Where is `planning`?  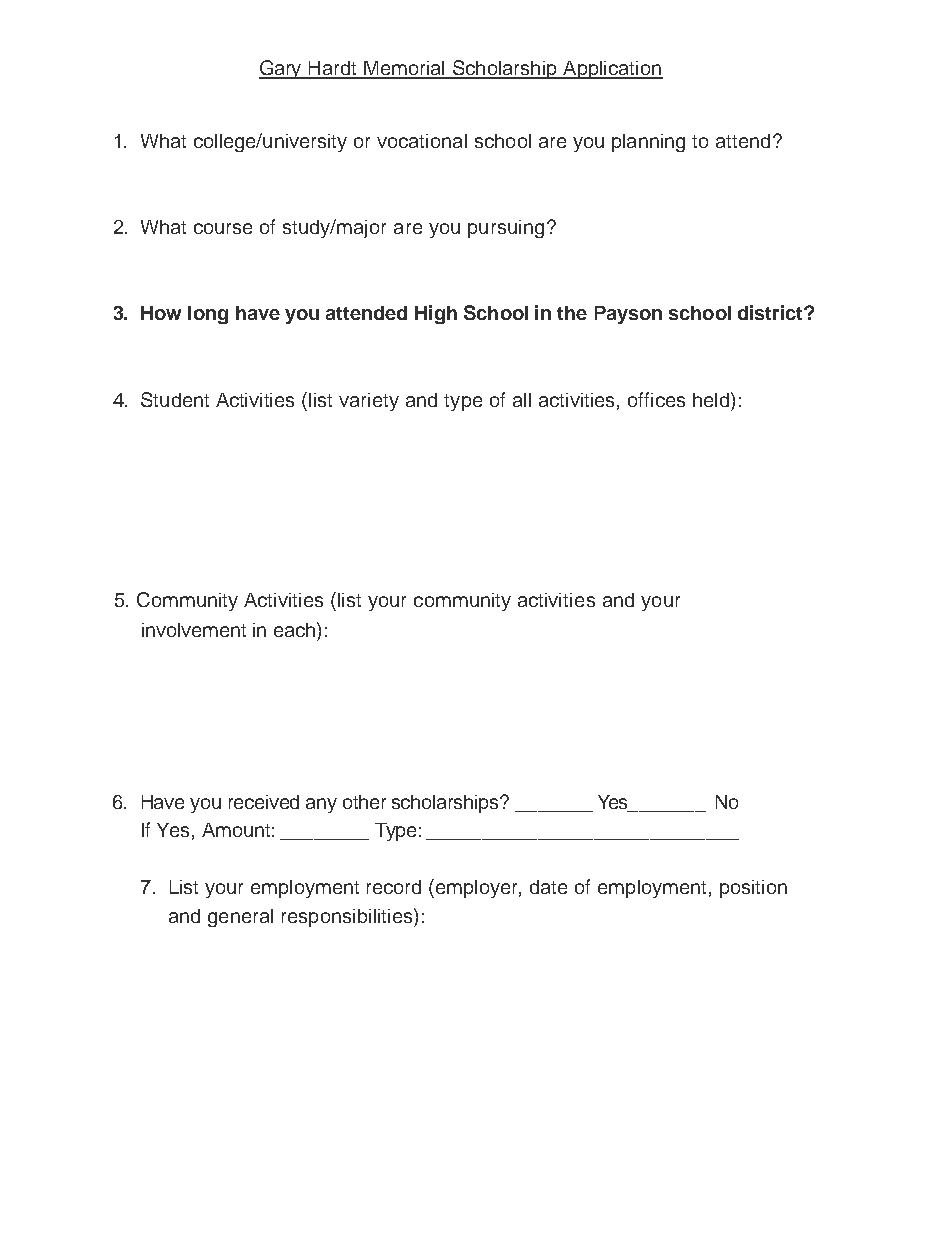
planning is located at coordinates (648, 143).
